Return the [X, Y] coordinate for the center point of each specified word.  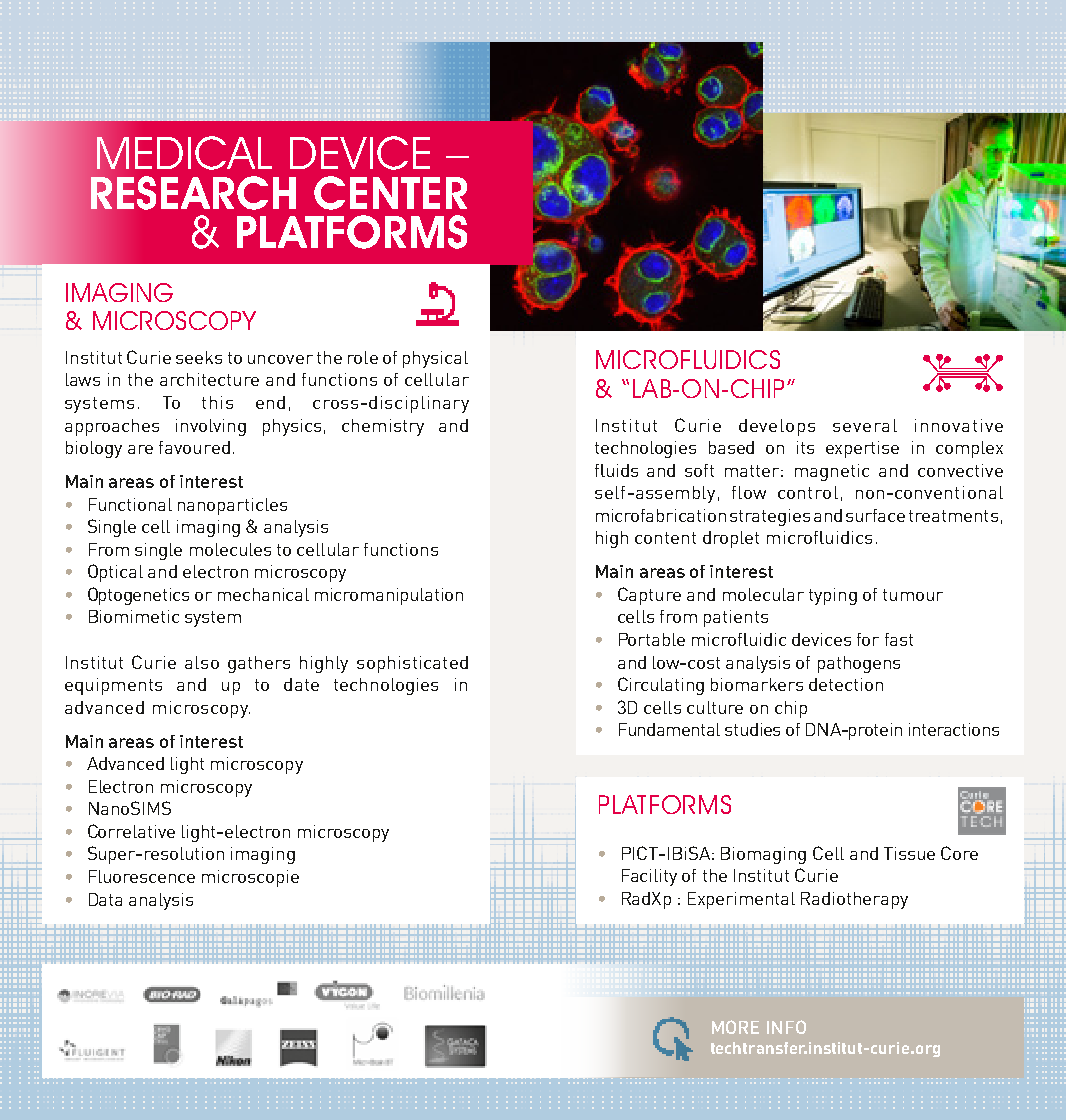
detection [846, 684]
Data [105, 899]
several [865, 425]
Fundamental [669, 729]
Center [390, 193]
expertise [862, 449]
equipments [113, 686]
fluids [616, 470]
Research [193, 193]
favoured [194, 447]
